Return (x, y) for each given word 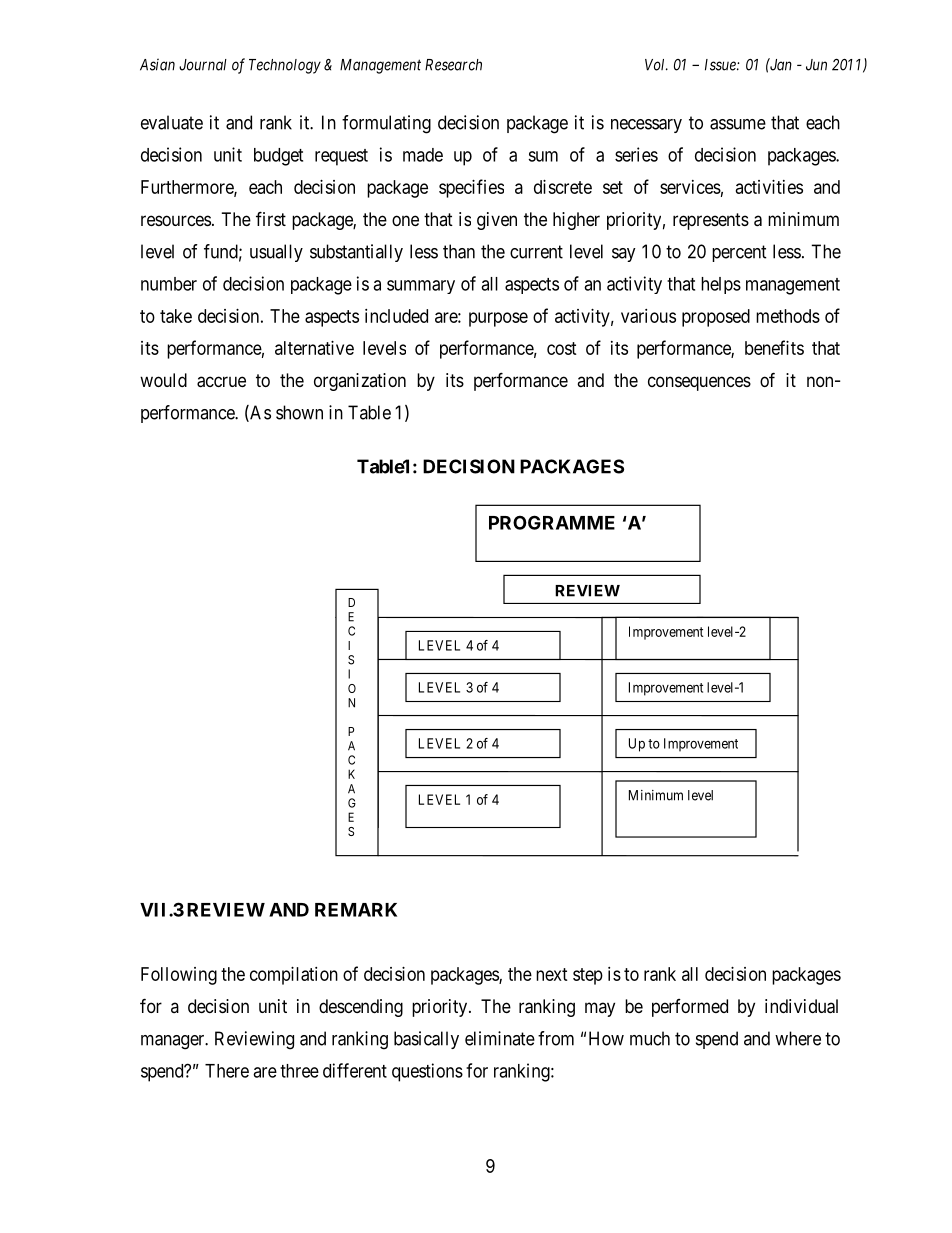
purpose (498, 319)
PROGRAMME (552, 522)
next (552, 974)
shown (299, 412)
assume (738, 124)
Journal (203, 65)
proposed (716, 318)
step (588, 976)
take (176, 316)
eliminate (500, 1038)
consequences (699, 383)
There (227, 1071)
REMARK (356, 910)
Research (453, 65)
